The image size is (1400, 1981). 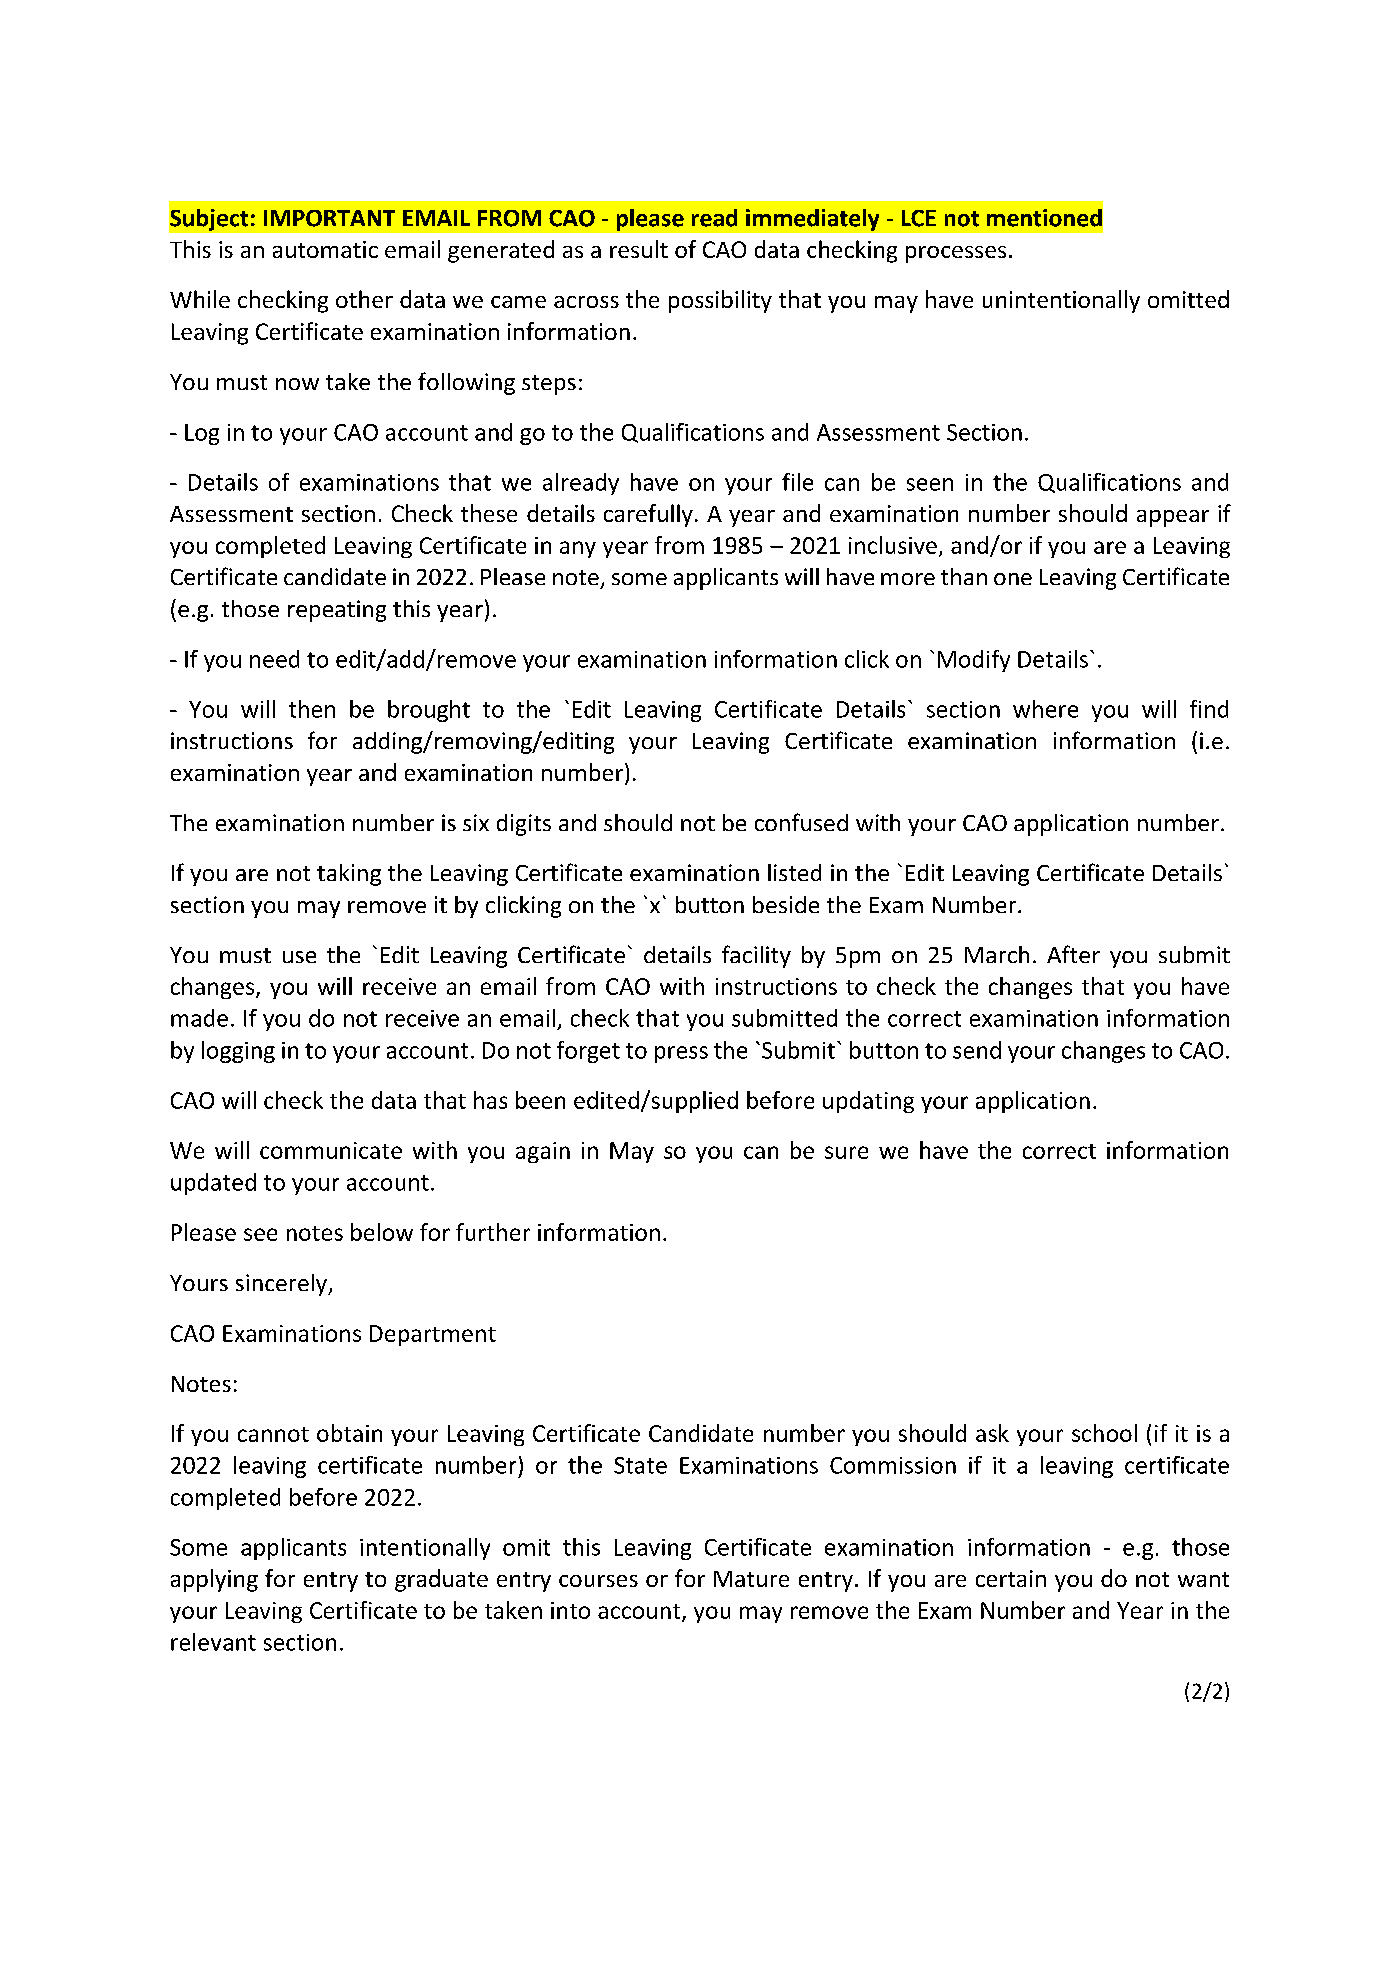 What do you see at coordinates (1011, 1578) in the document?
I see `certain` at bounding box center [1011, 1578].
